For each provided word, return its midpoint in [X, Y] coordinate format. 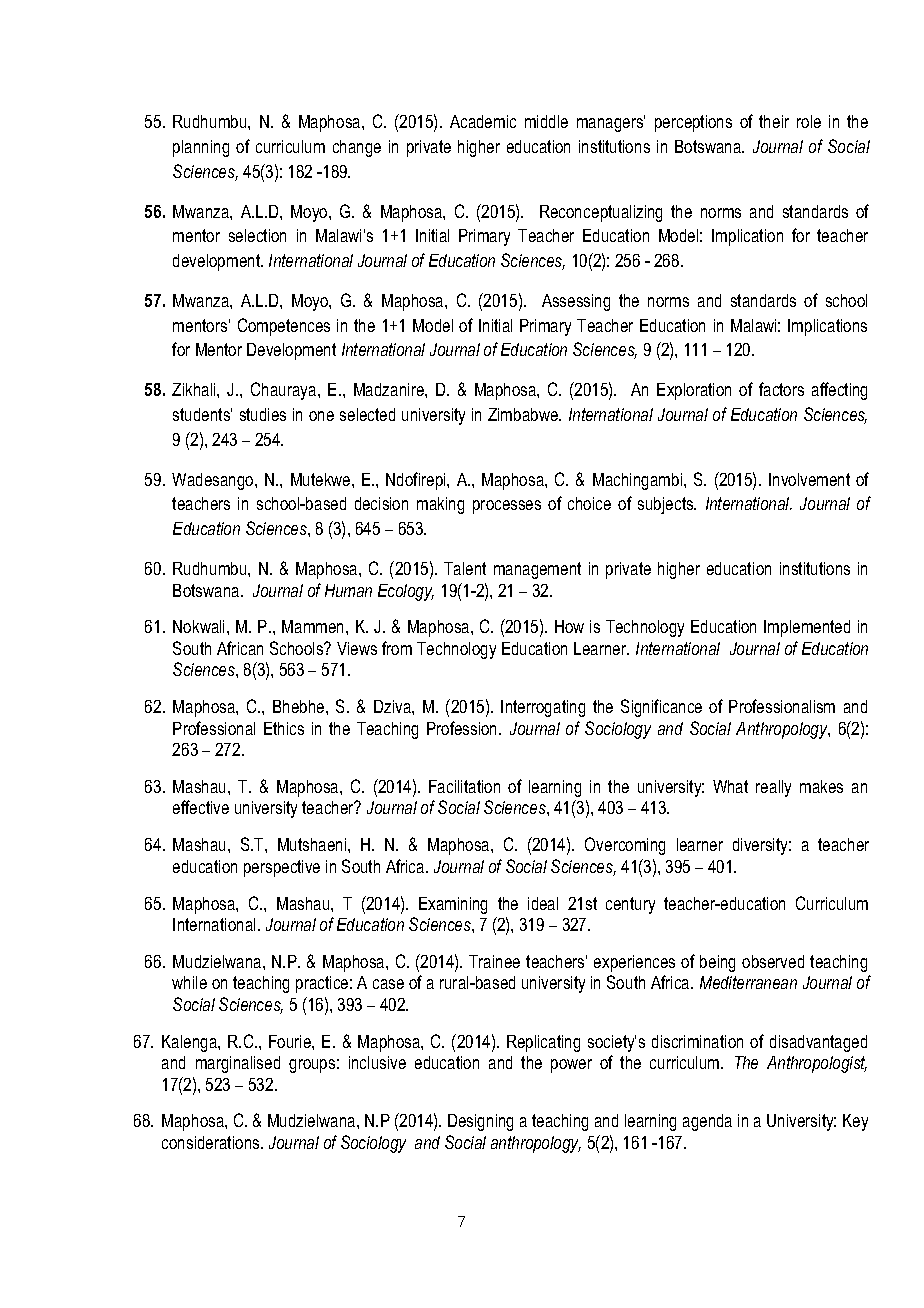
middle [546, 121]
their [774, 121]
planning [201, 148]
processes [507, 507]
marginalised [238, 1064]
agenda [707, 1122]
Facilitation [464, 786]
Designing [480, 1122]
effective [201, 807]
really [773, 788]
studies [263, 414]
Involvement [809, 479]
